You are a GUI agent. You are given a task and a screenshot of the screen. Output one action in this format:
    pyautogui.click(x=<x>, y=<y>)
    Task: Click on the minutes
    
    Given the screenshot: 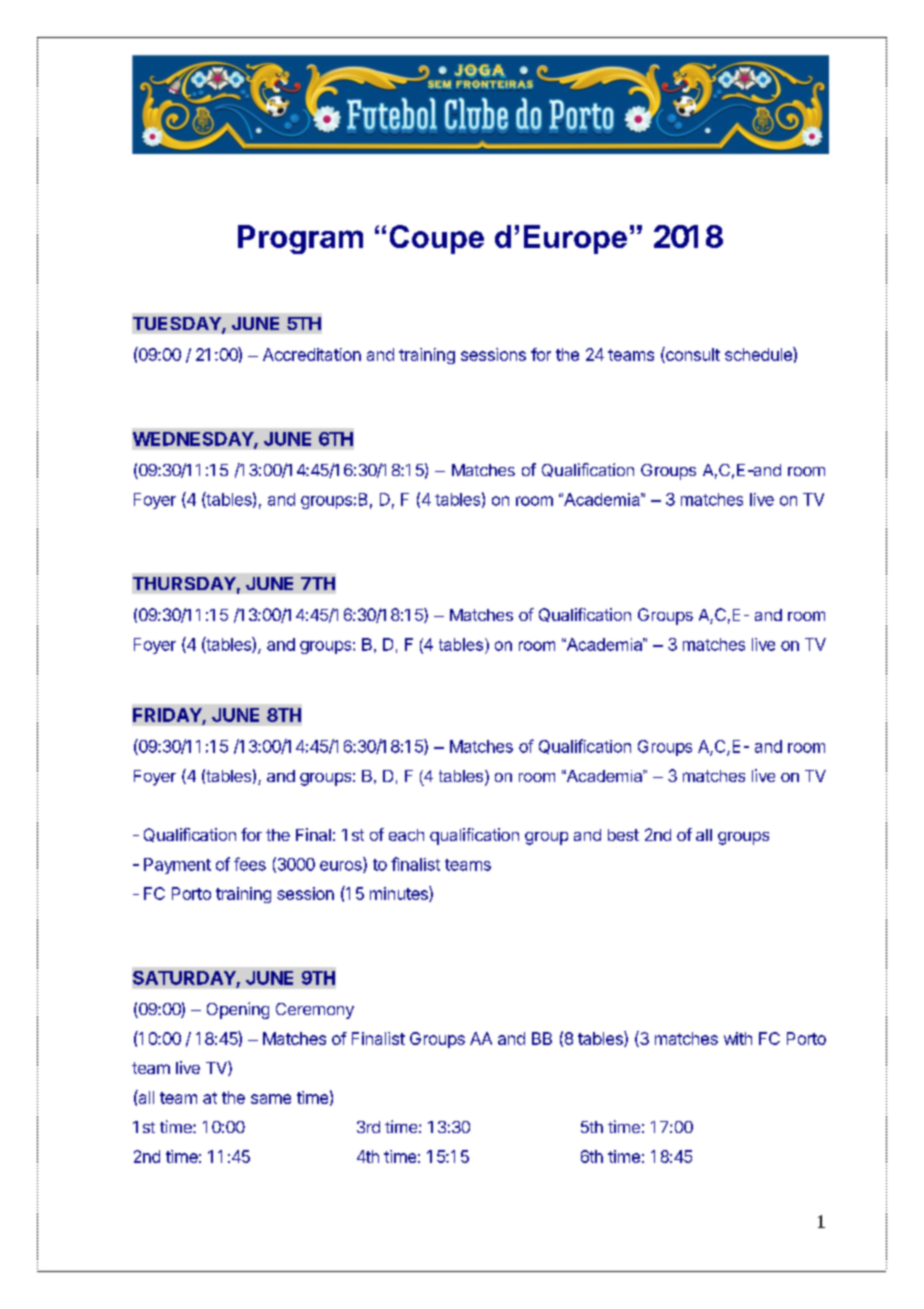 What is the action you would take?
    pyautogui.click(x=400, y=894)
